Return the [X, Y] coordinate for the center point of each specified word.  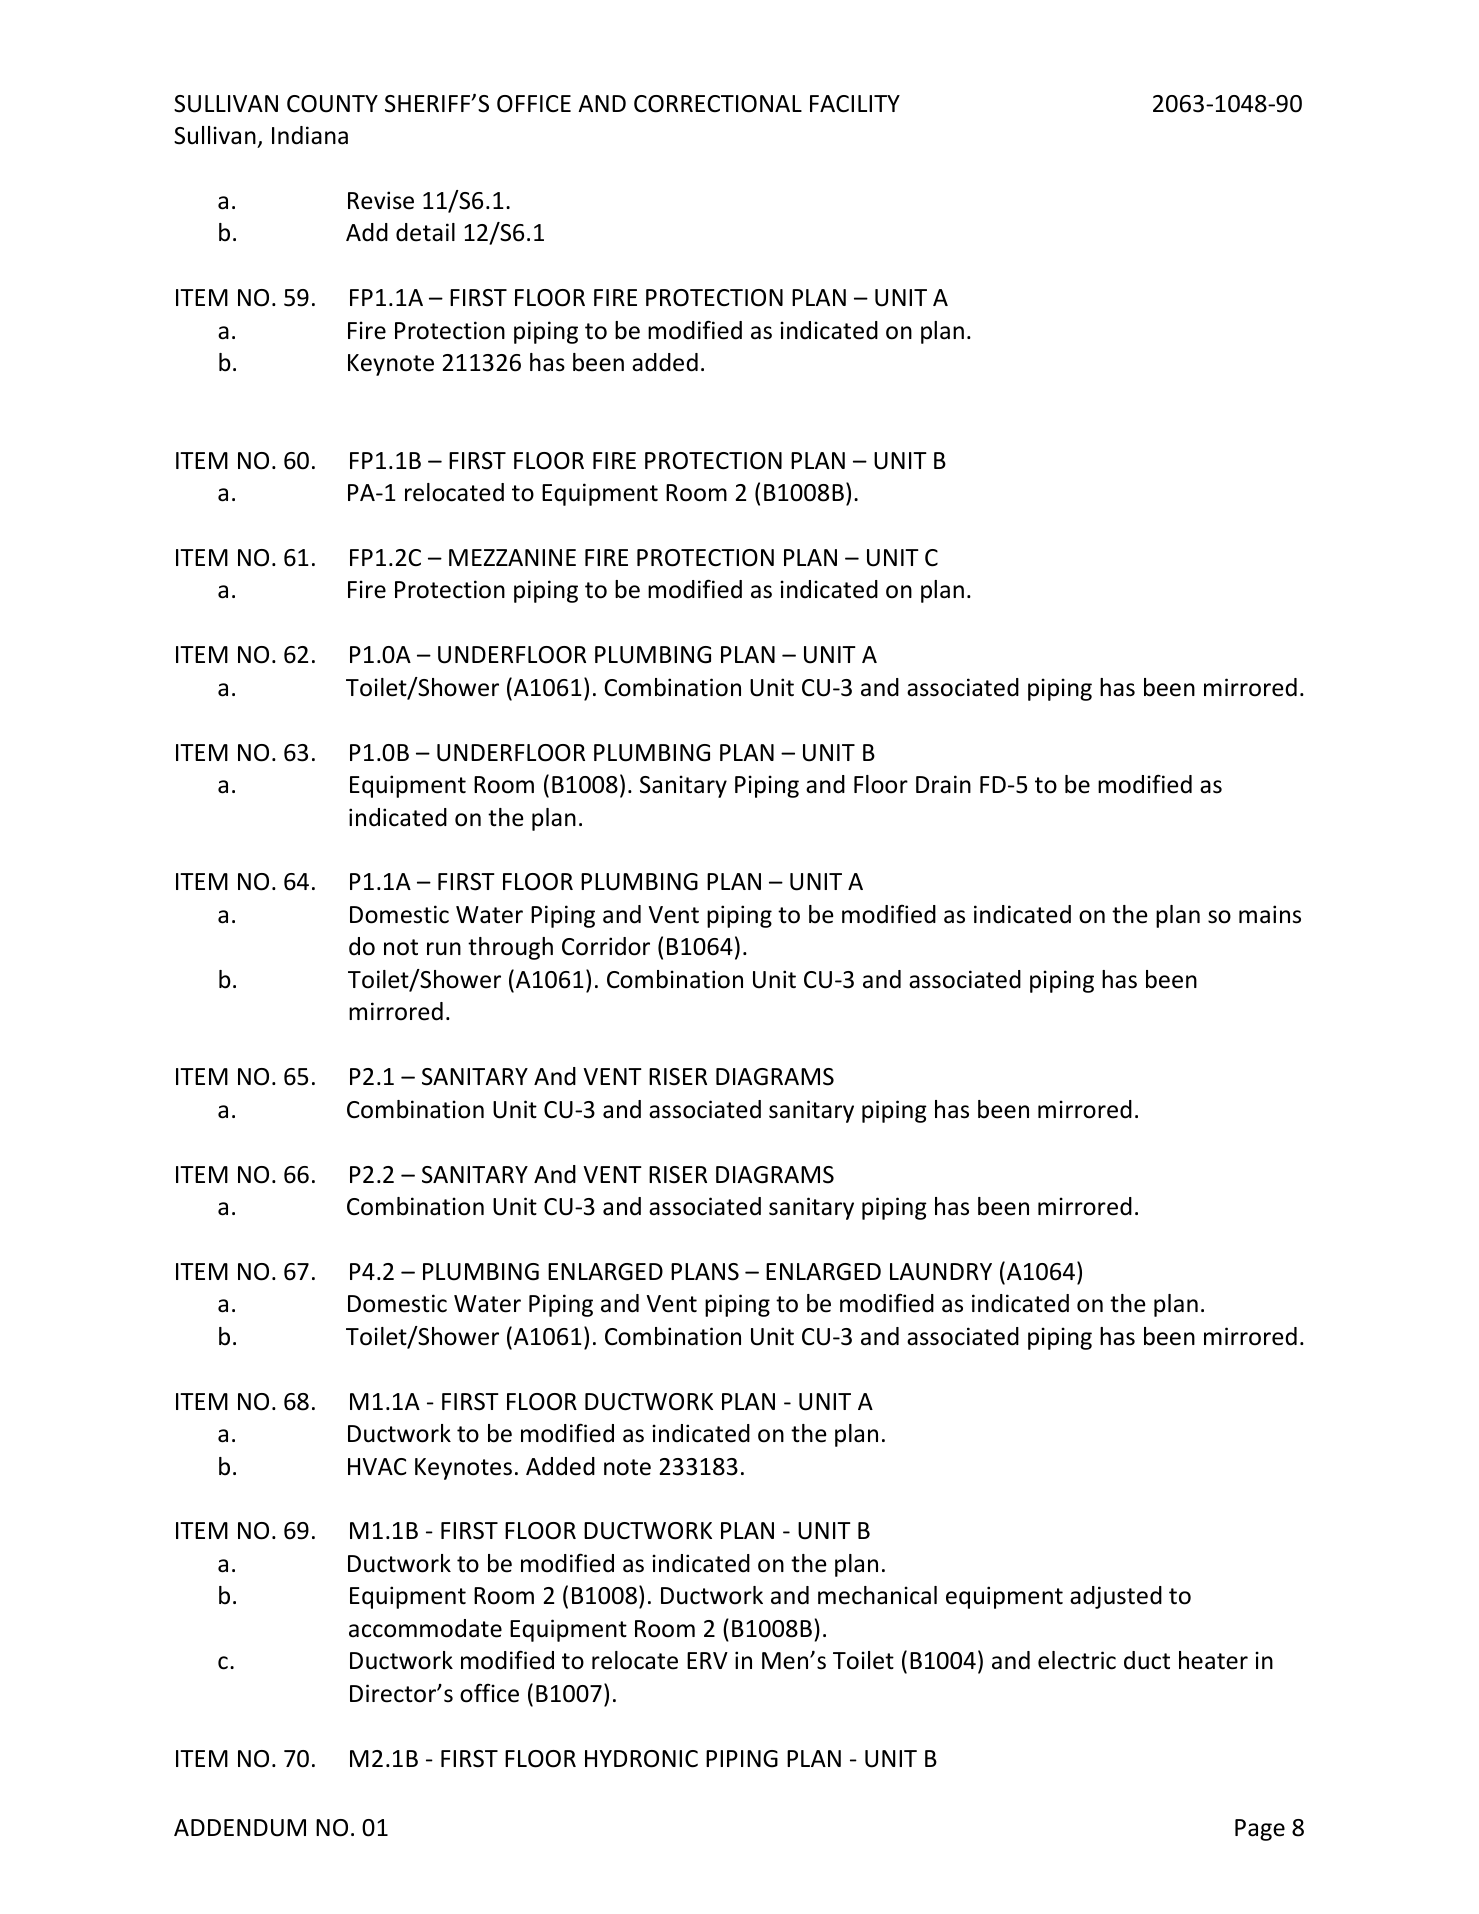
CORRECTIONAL [718, 104]
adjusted [1116, 1597]
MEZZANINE [512, 557]
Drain [943, 784]
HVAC [377, 1466]
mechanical [877, 1595]
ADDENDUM [240, 1828]
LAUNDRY [941, 1272]
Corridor [606, 946]
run [444, 949]
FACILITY [855, 104]
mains [1270, 914]
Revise [381, 200]
